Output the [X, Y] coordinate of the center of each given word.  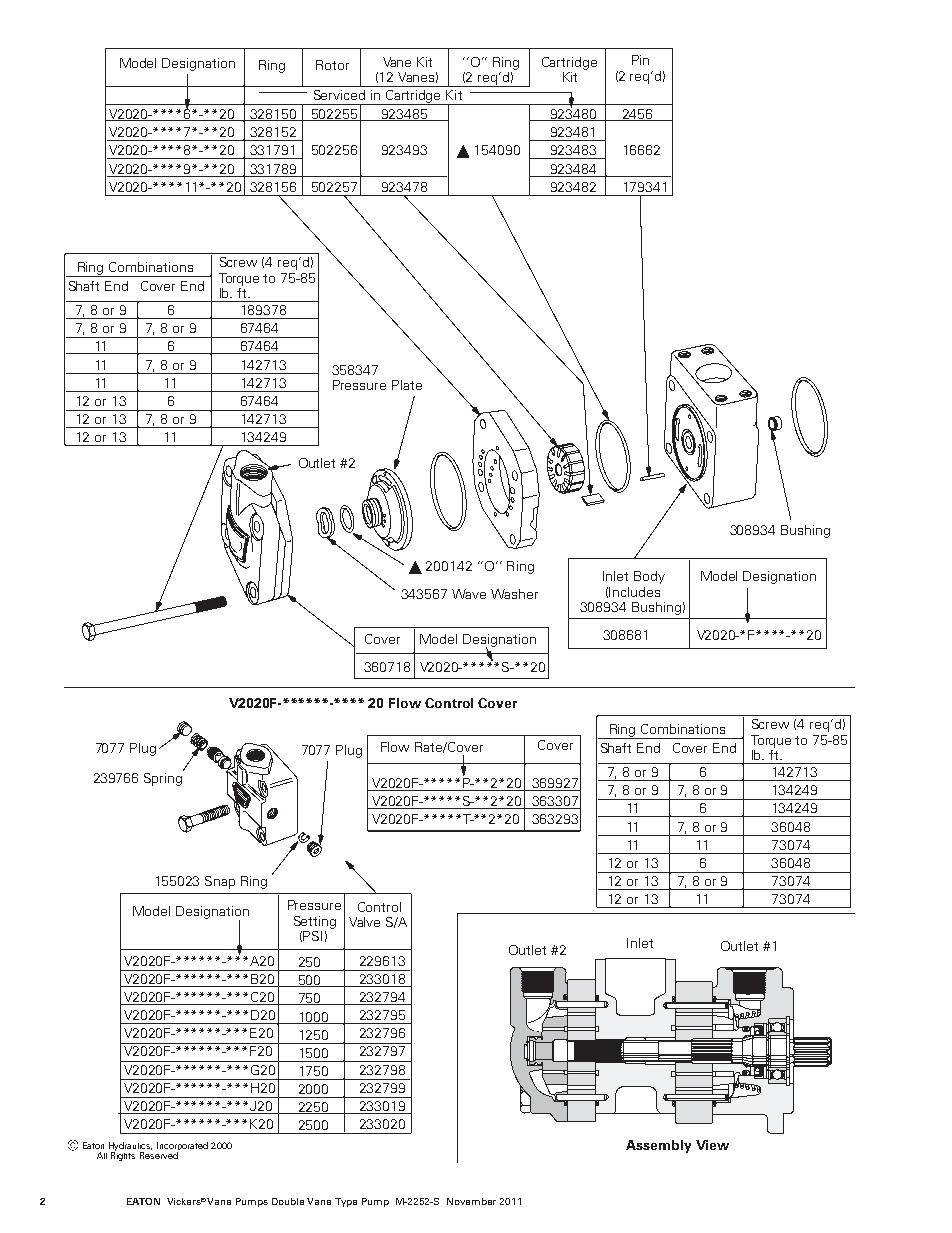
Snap [220, 882]
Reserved [159, 1155]
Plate [407, 385]
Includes [634, 592]
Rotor [332, 65]
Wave [469, 594]
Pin [640, 60]
